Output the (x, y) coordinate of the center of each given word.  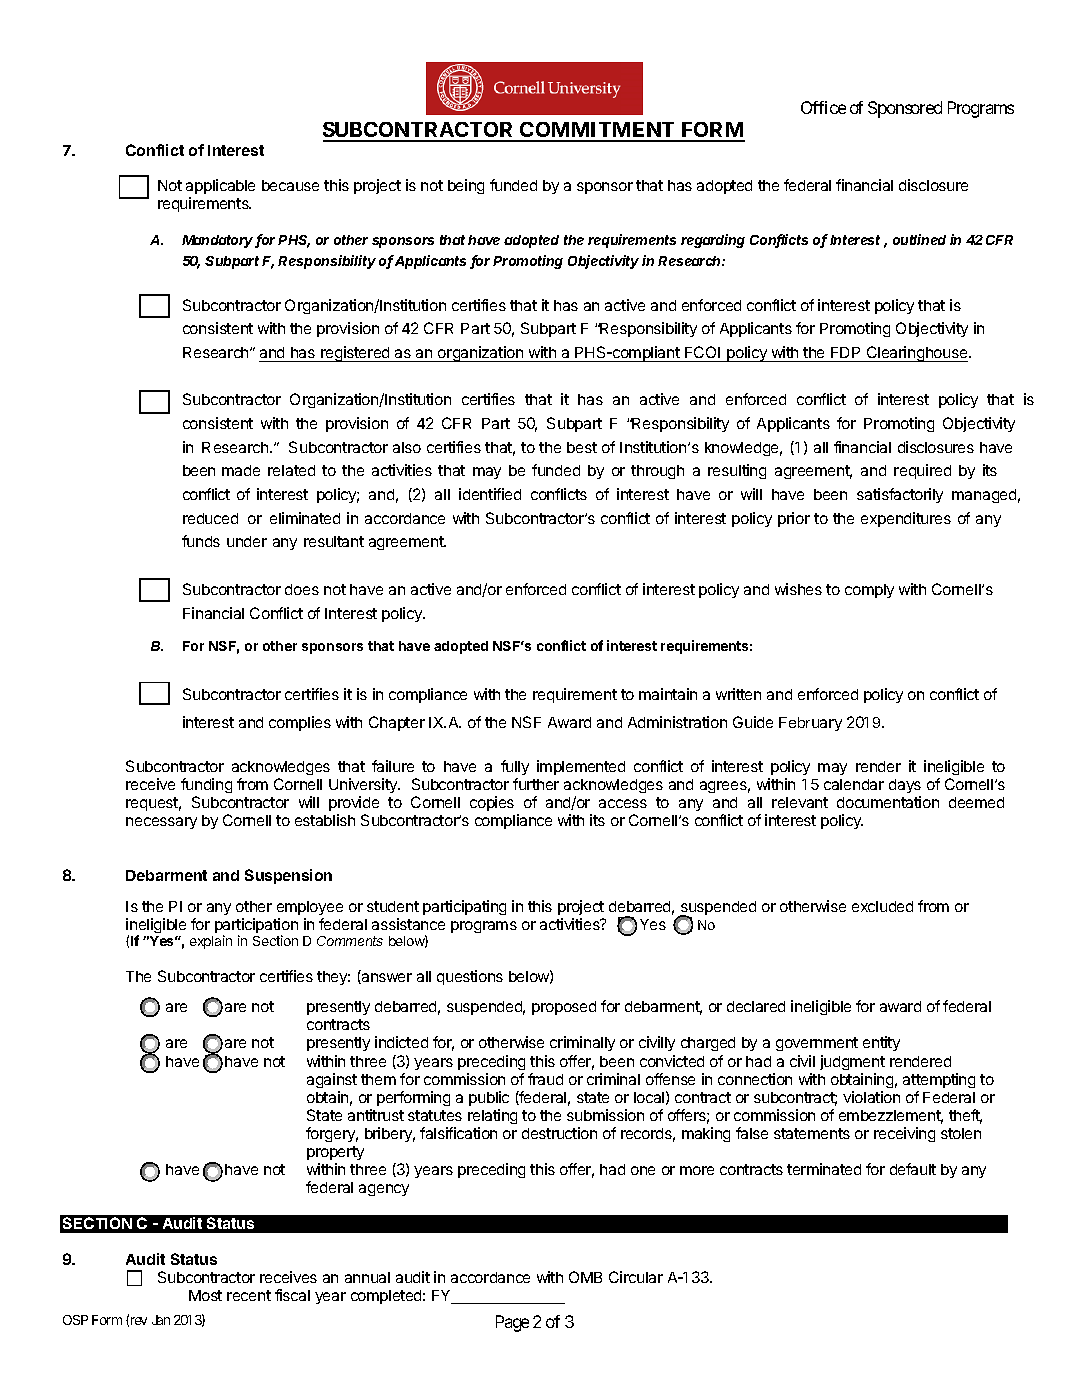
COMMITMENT (598, 131)
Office (823, 107)
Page (512, 1323)
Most (205, 1295)
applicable (220, 186)
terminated (824, 1169)
